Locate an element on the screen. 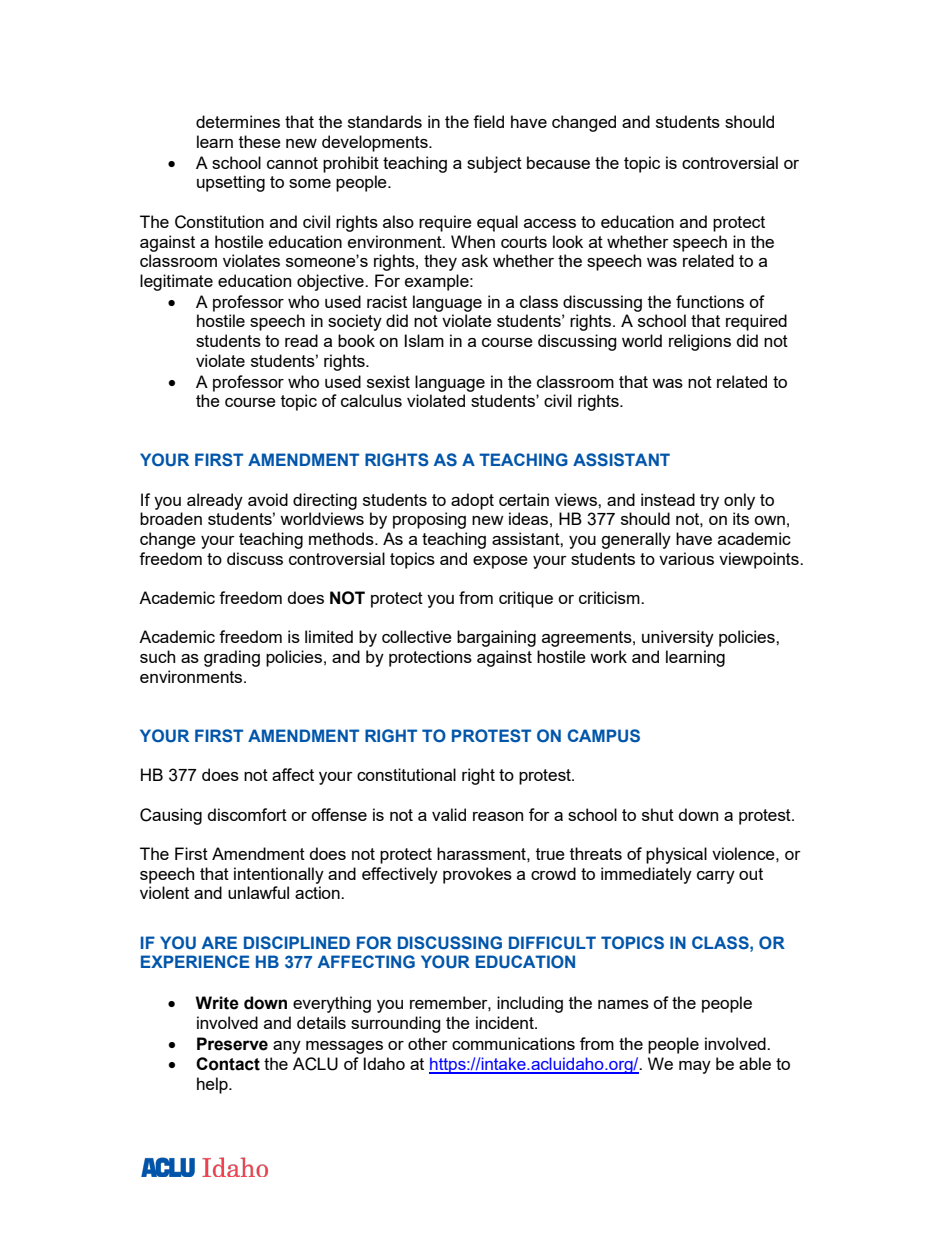 The height and width of the screenshot is (1233, 952). grading is located at coordinates (232, 658).
